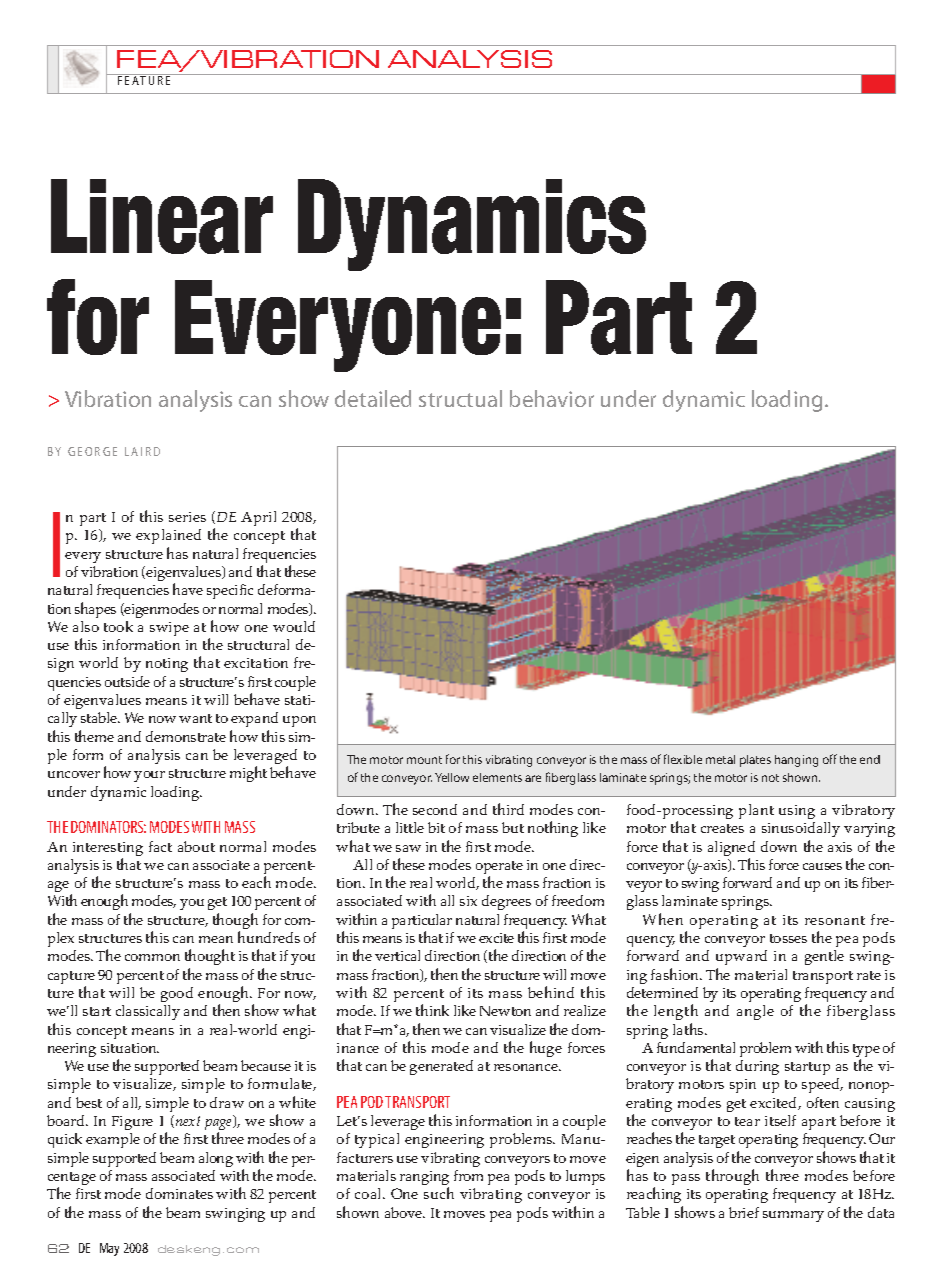 The width and height of the page is (943, 1288). What do you see at coordinates (468, 1175) in the page?
I see `from` at bounding box center [468, 1175].
